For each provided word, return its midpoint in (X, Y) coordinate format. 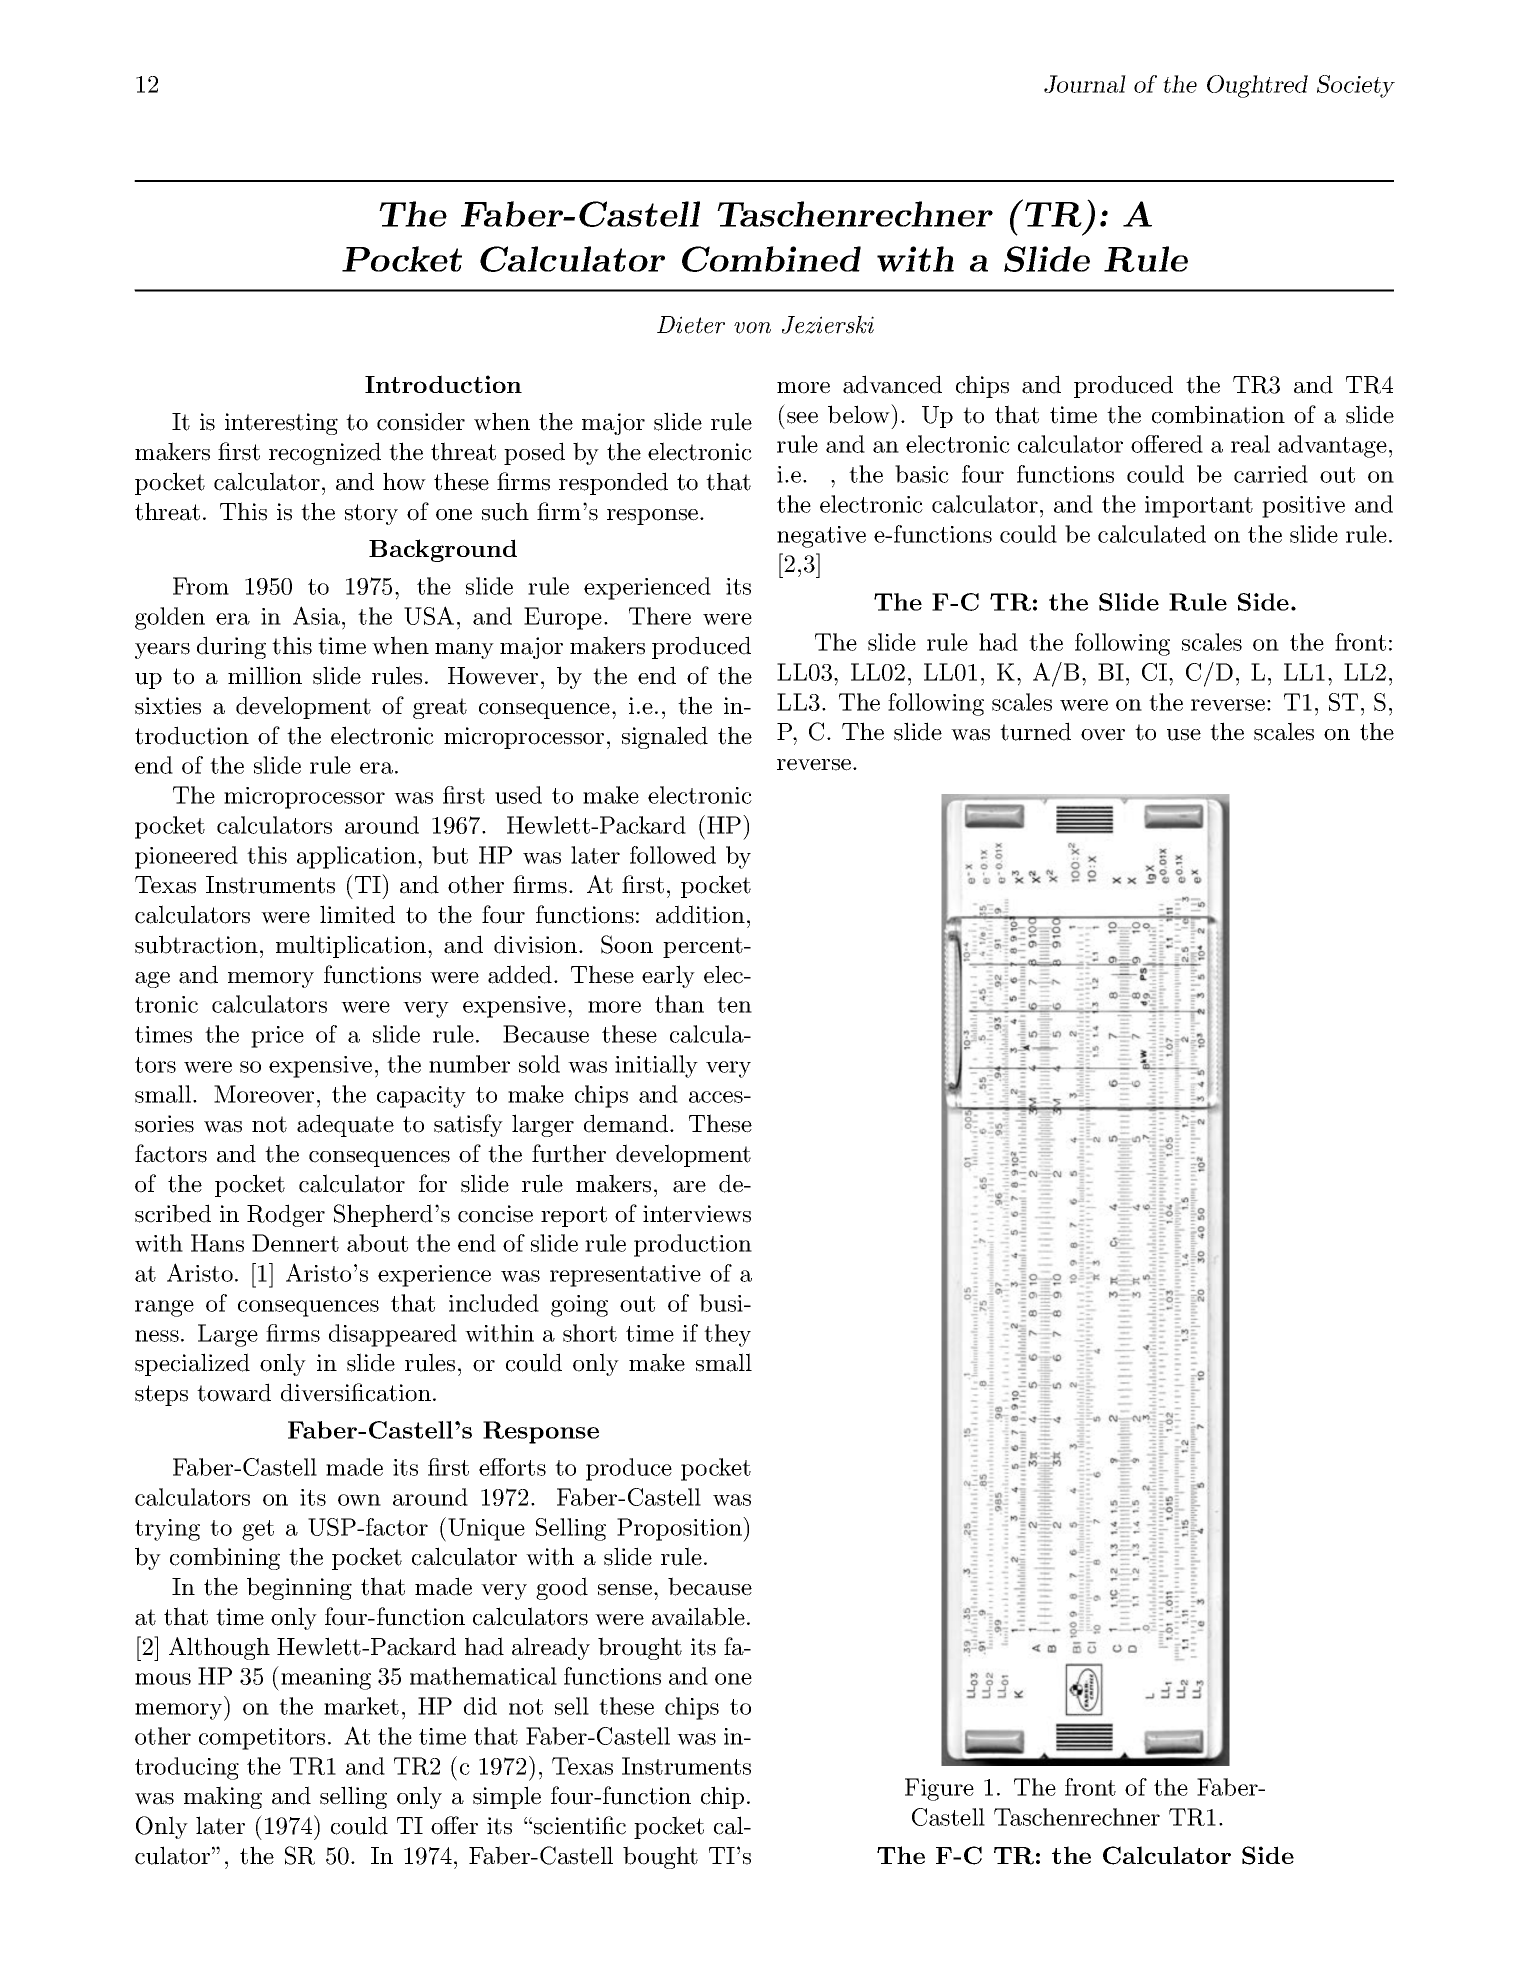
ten (734, 1005)
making (223, 1797)
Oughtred (1257, 86)
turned (1035, 731)
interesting (281, 424)
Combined (771, 259)
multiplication (351, 946)
